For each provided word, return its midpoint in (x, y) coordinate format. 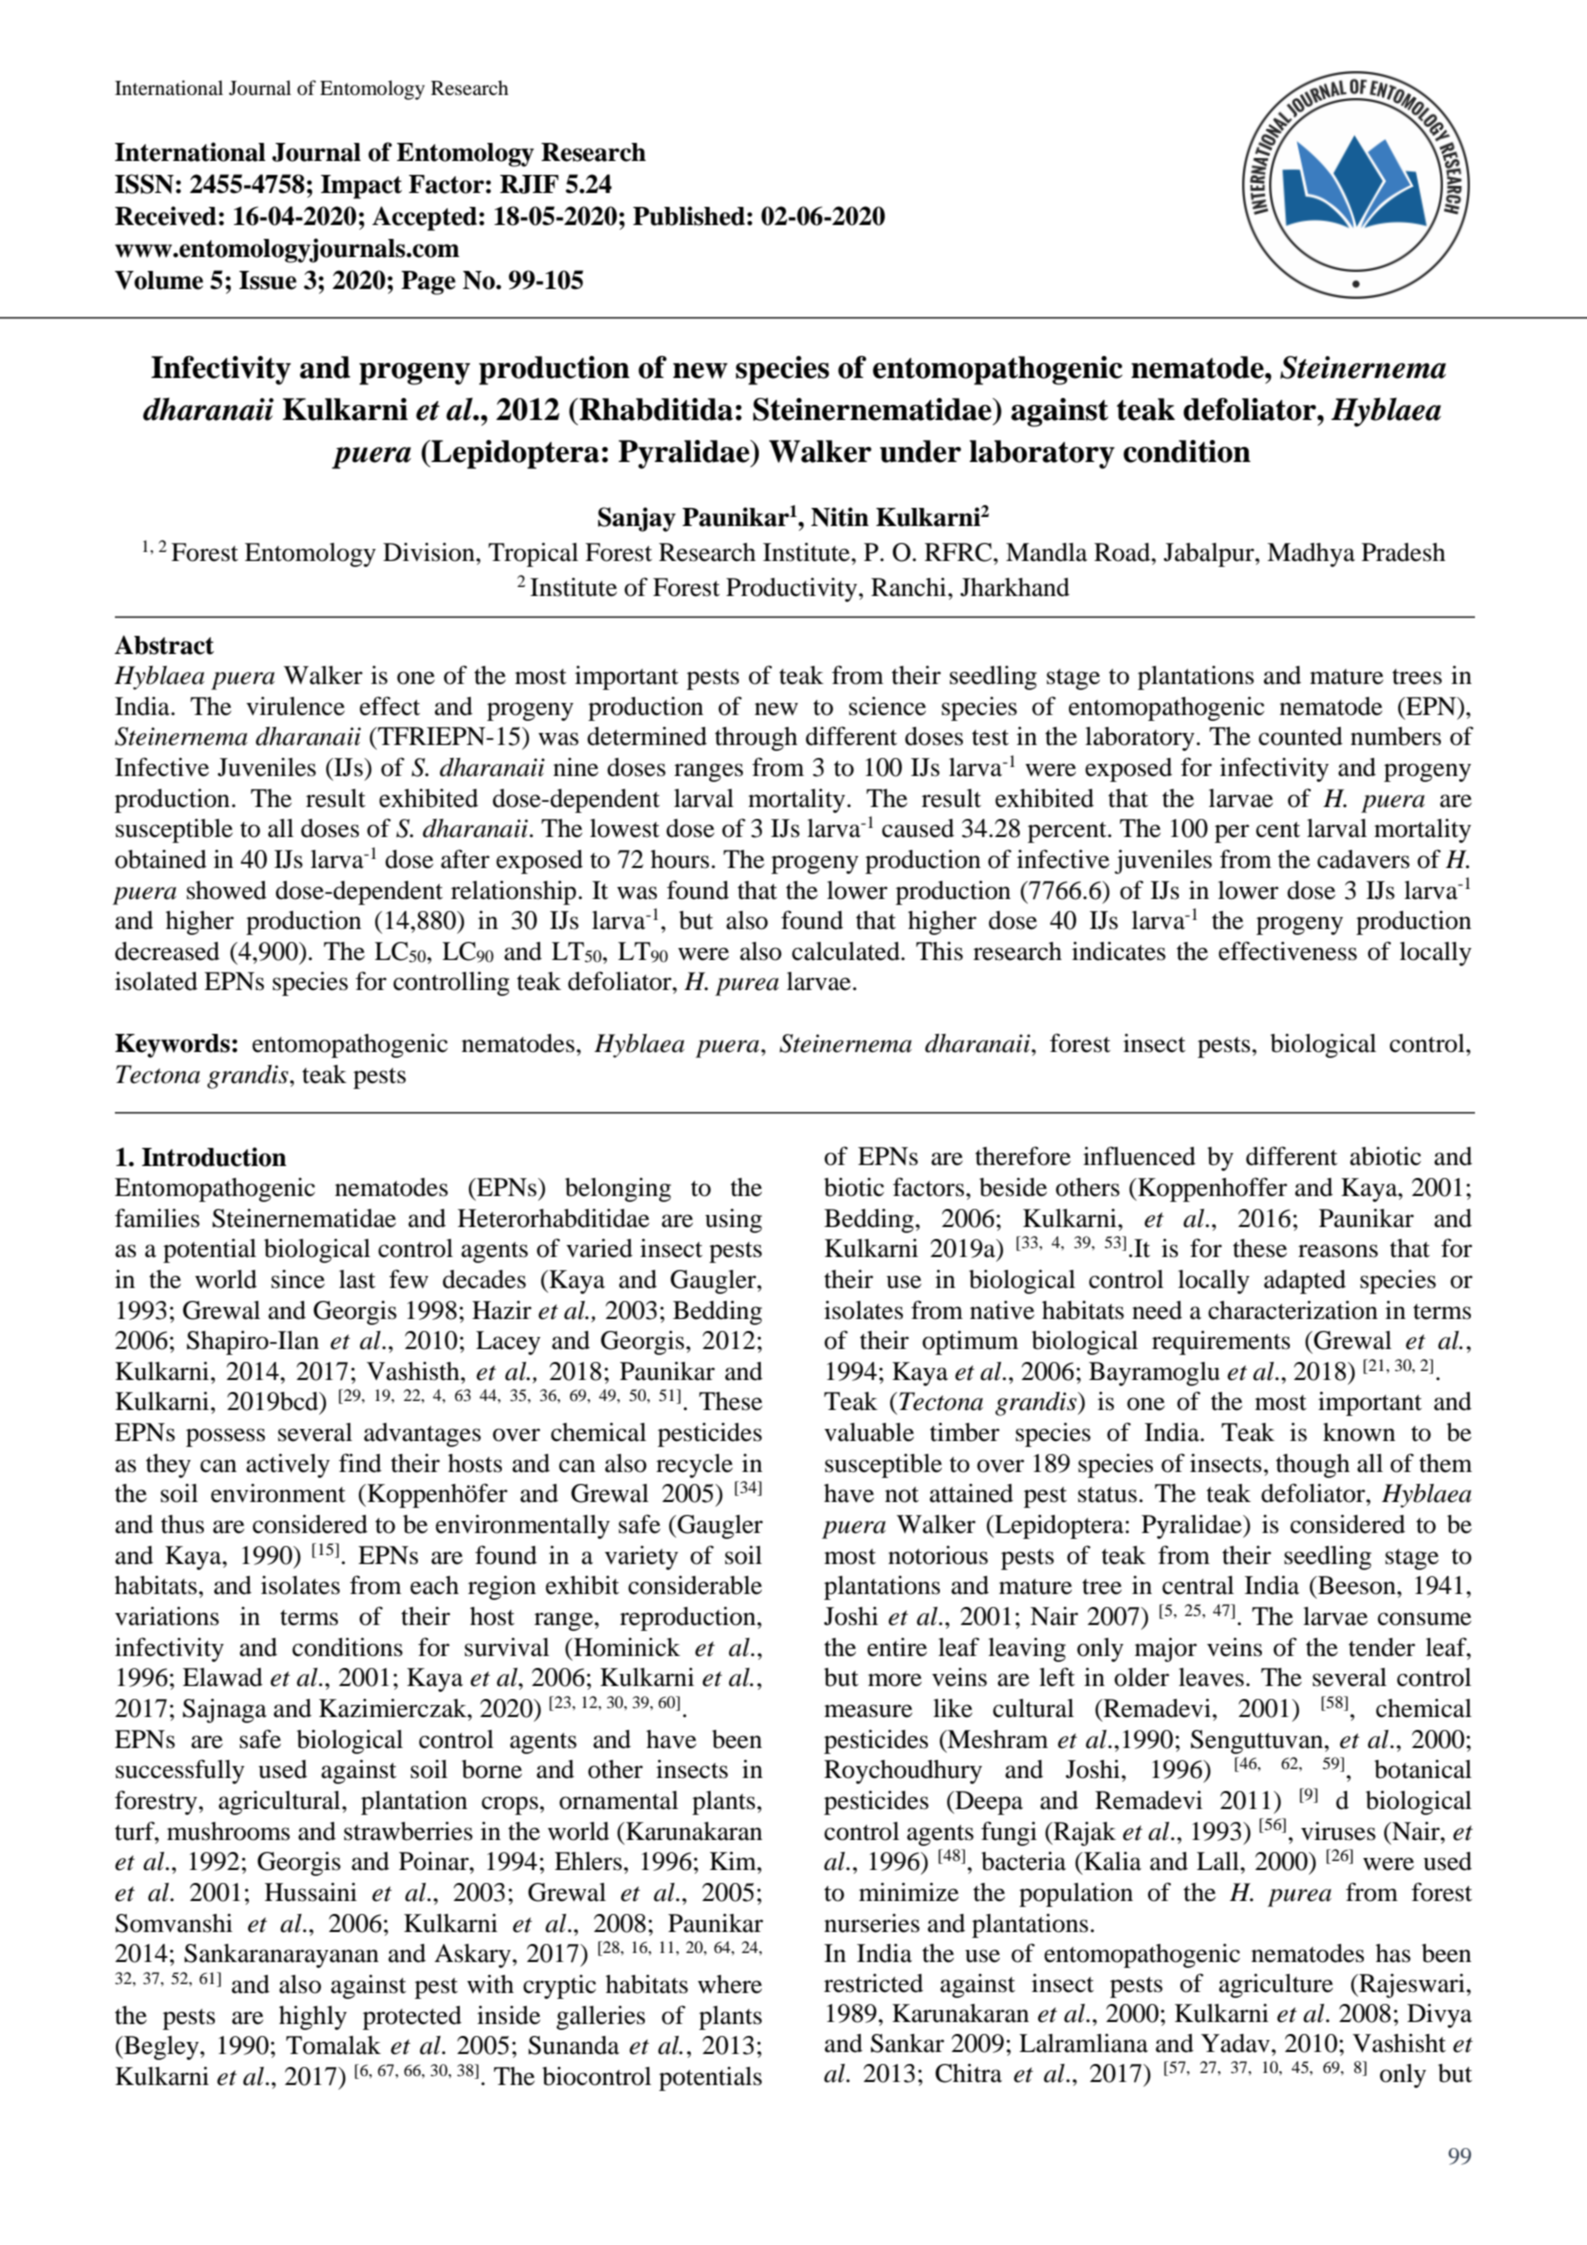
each (434, 1585)
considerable (695, 1585)
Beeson (1357, 1585)
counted (1301, 736)
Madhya (1311, 555)
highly (313, 2018)
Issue (268, 280)
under (920, 451)
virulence (295, 706)
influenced (1139, 1156)
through (756, 739)
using (733, 1221)
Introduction (214, 1157)
